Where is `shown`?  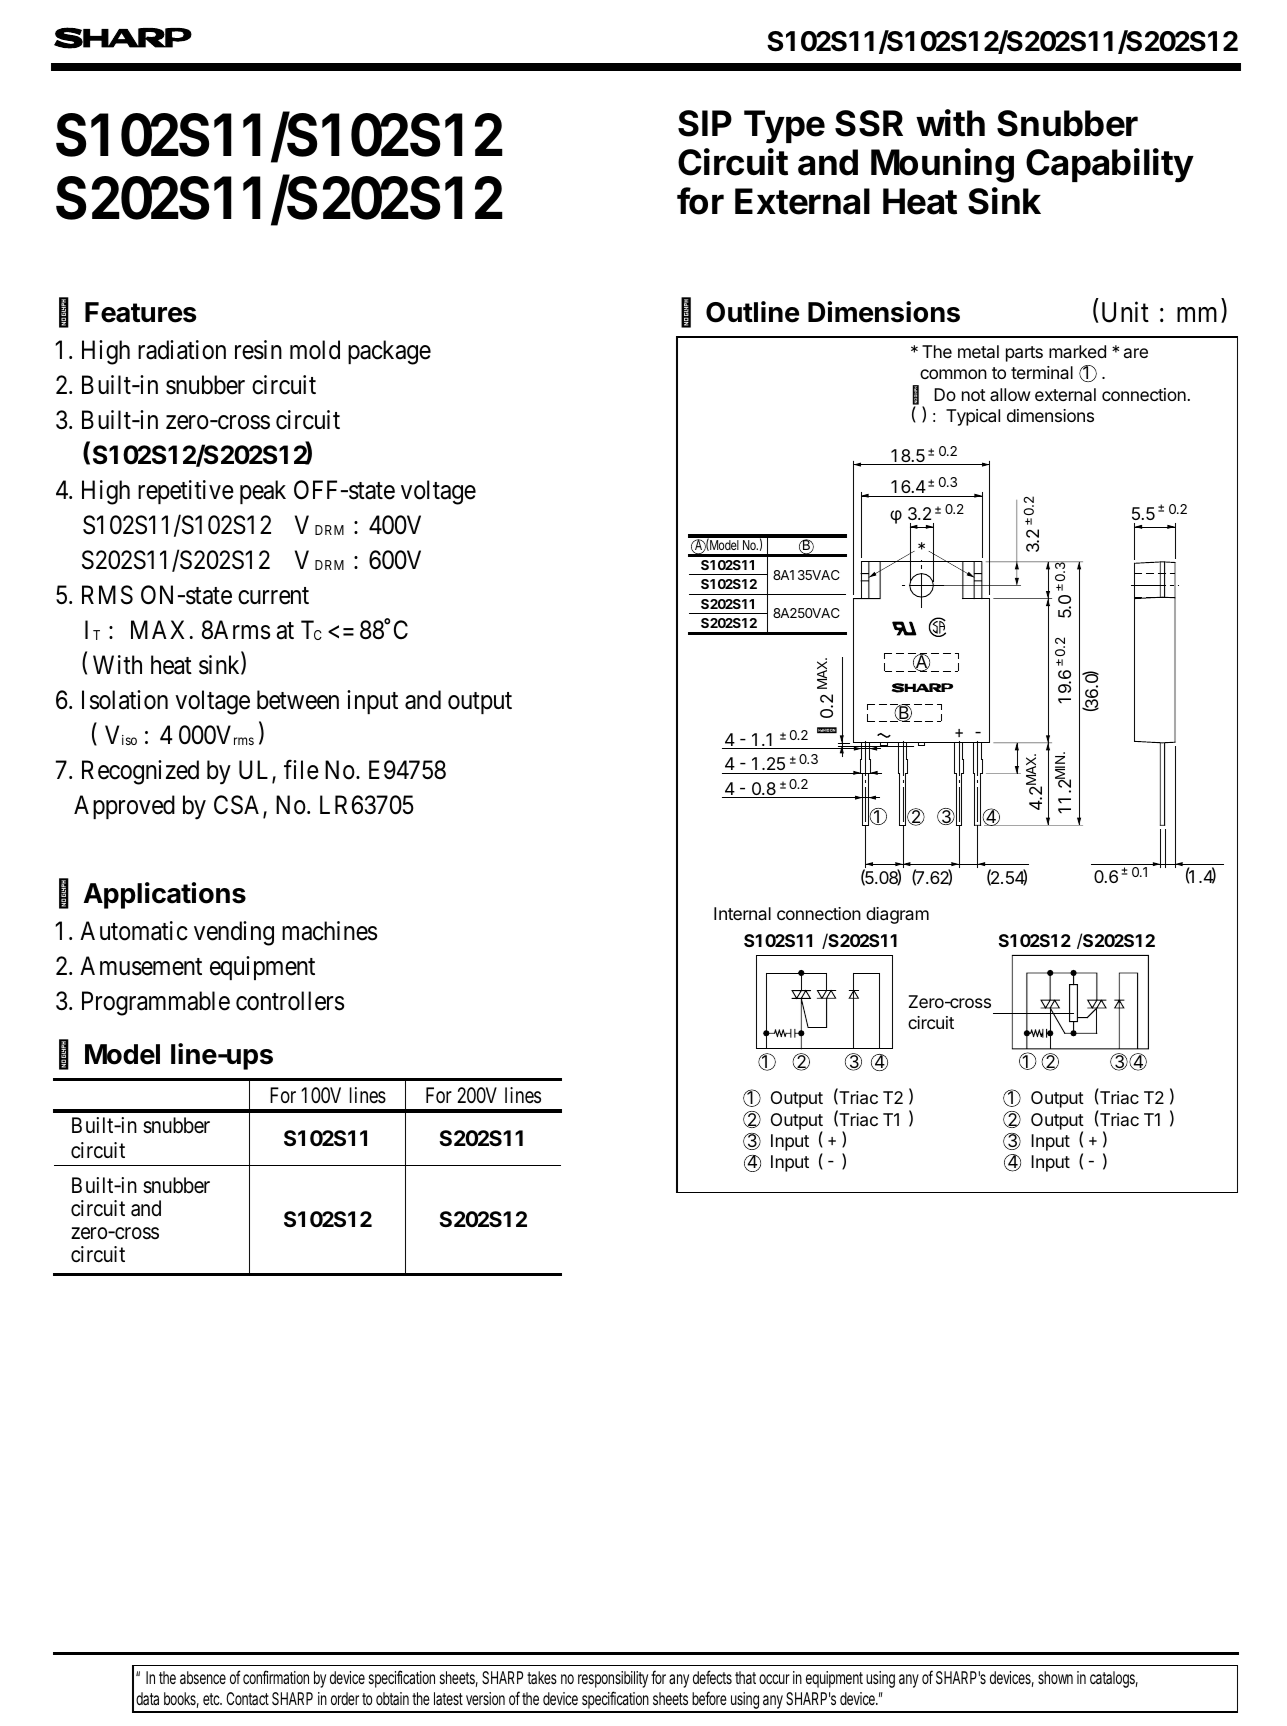
shown is located at coordinates (1055, 1677).
